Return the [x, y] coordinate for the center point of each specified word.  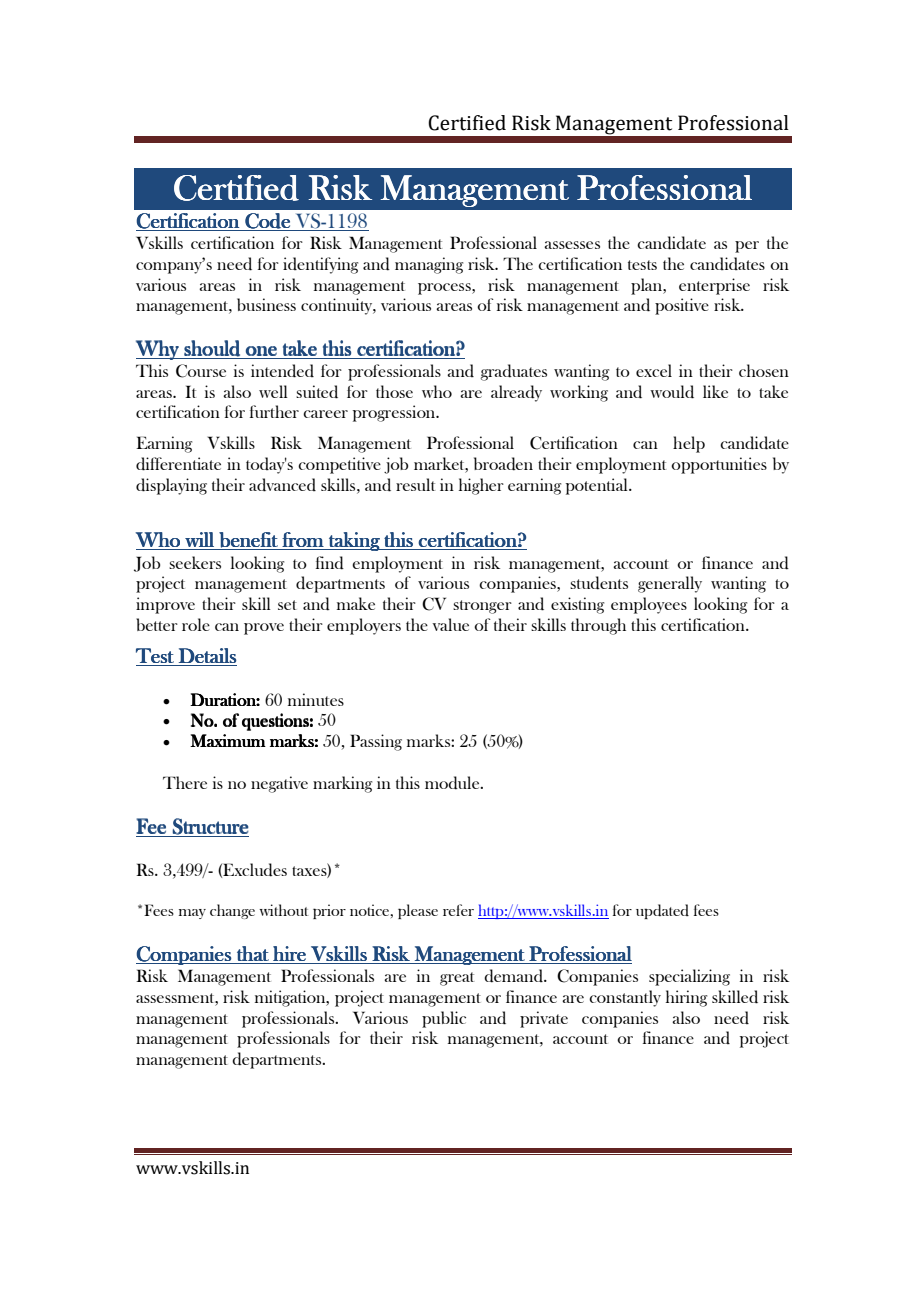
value [450, 624]
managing [429, 265]
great [457, 979]
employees [649, 605]
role [196, 624]
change [232, 911]
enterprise [714, 286]
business [266, 304]
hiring [686, 998]
